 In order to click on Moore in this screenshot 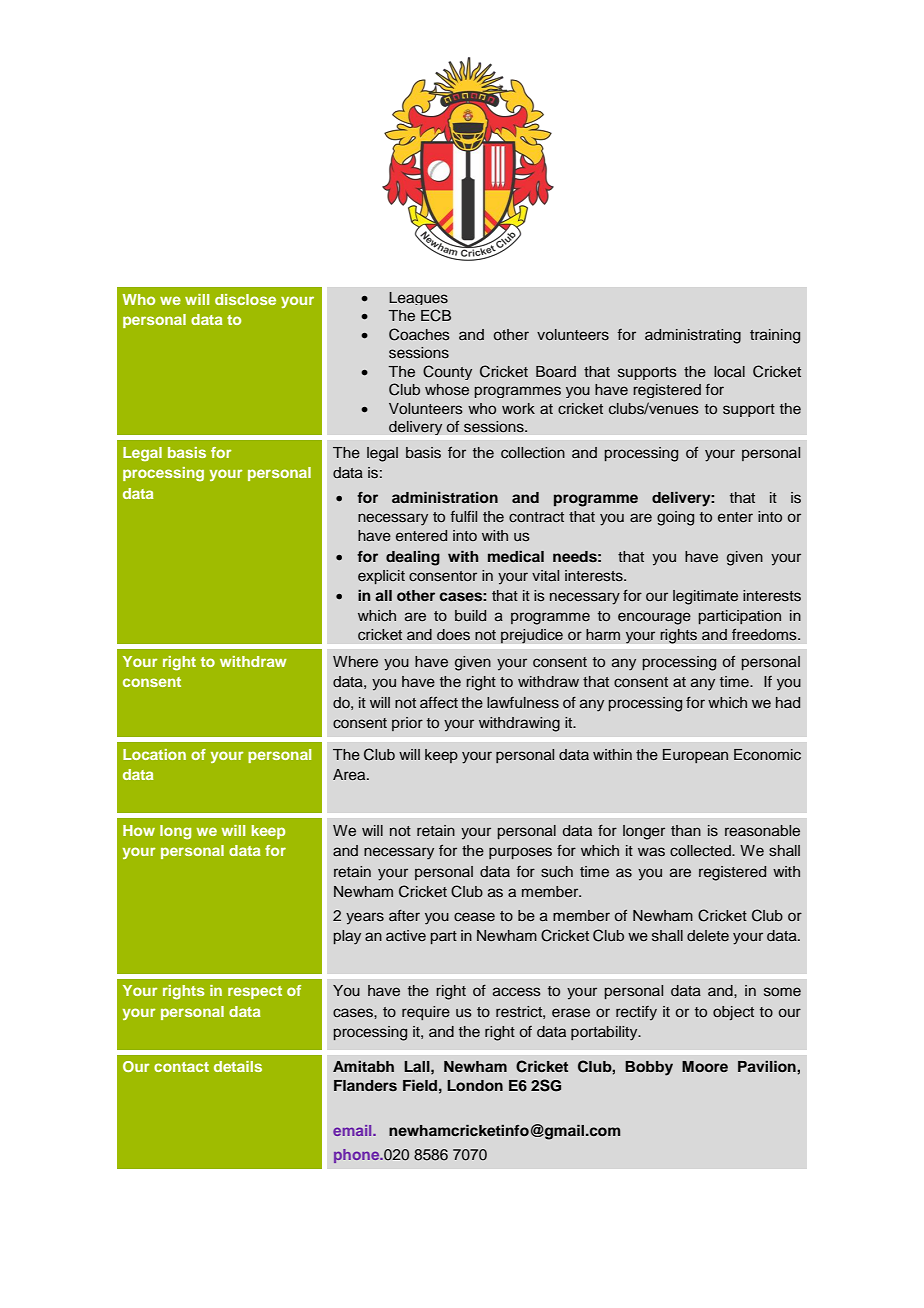, I will do `click(705, 1066)`.
